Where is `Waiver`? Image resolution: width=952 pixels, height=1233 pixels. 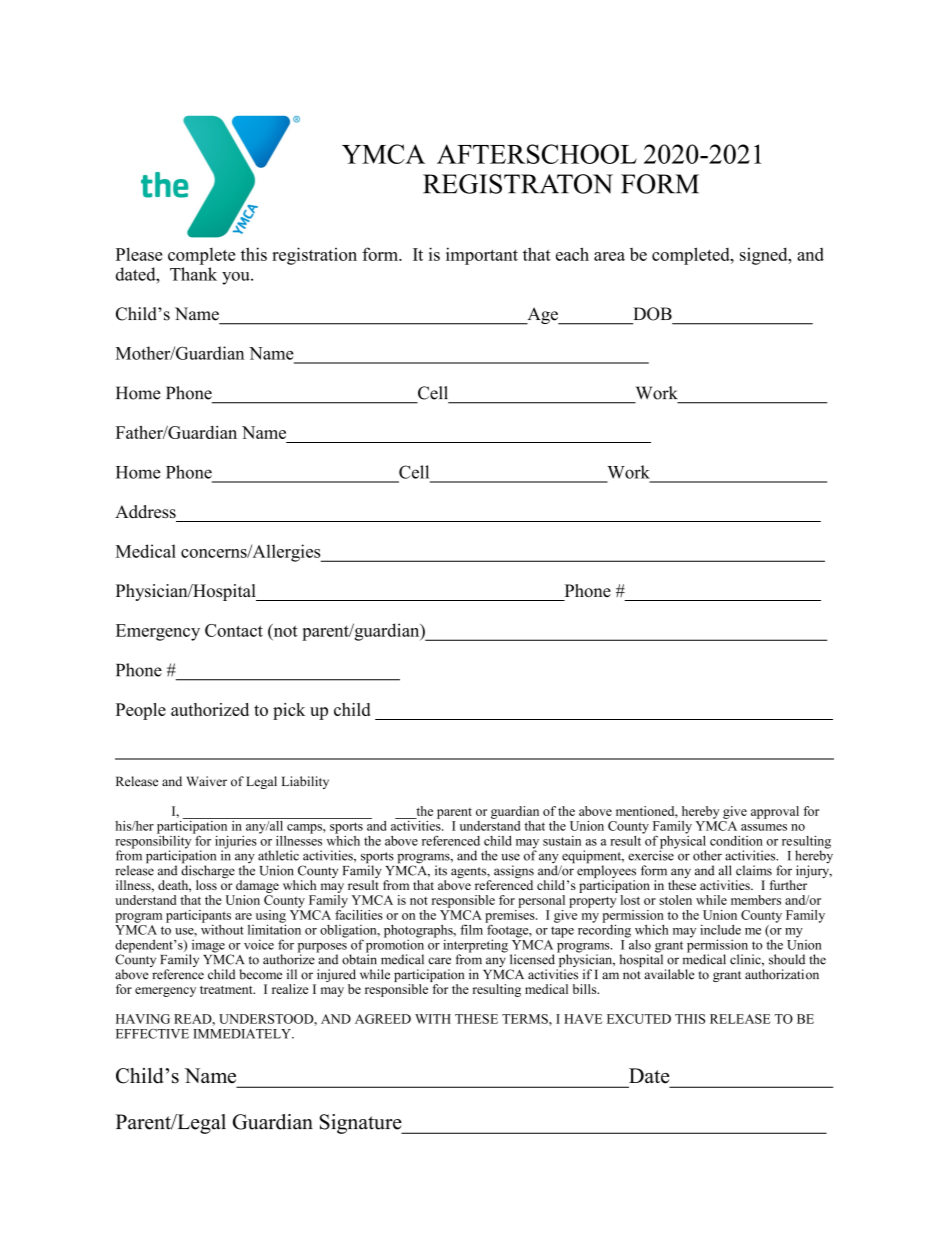
Waiver is located at coordinates (206, 781).
